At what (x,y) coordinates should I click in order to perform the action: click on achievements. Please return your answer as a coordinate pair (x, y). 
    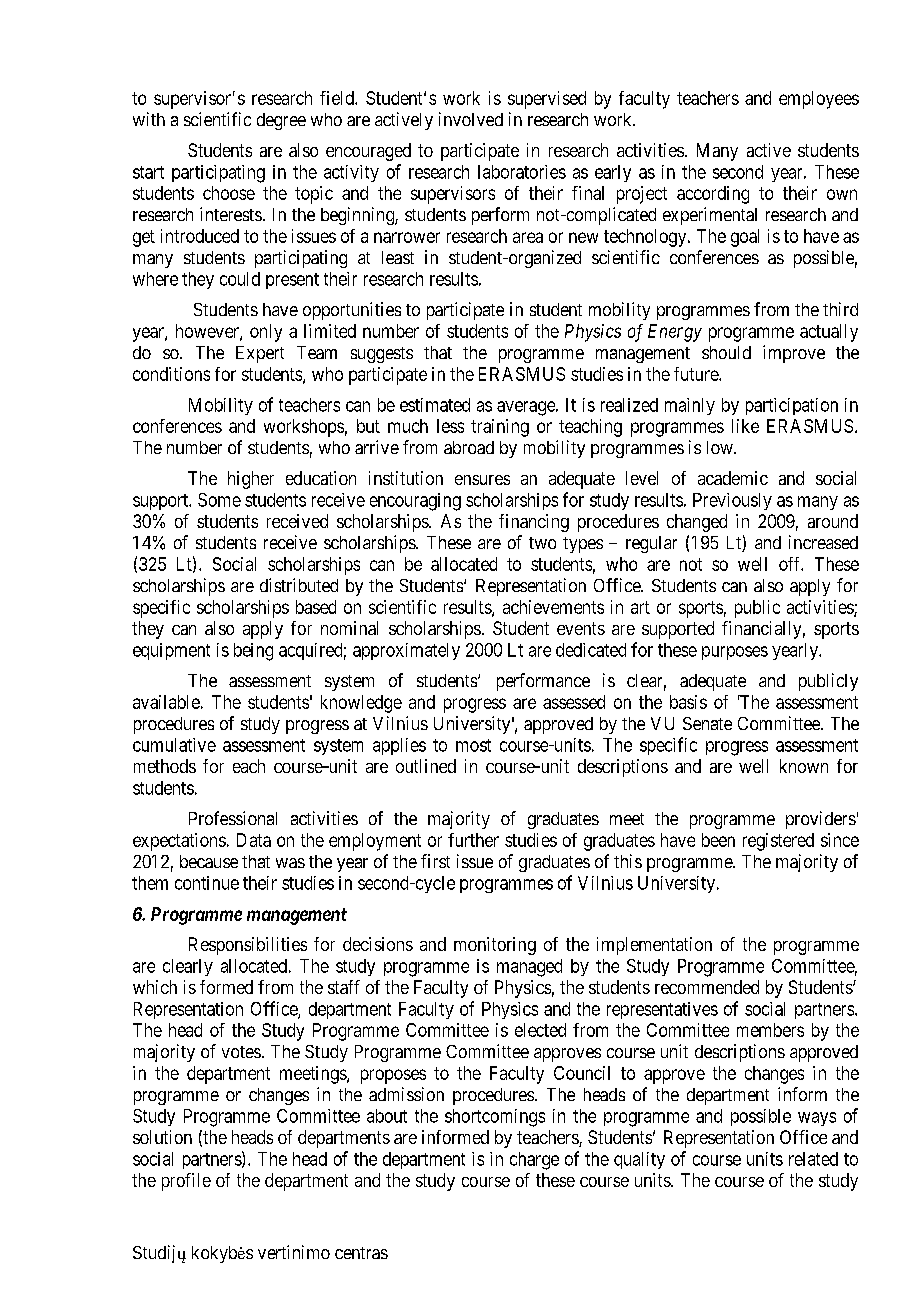
    Looking at the image, I should click on (553, 607).
